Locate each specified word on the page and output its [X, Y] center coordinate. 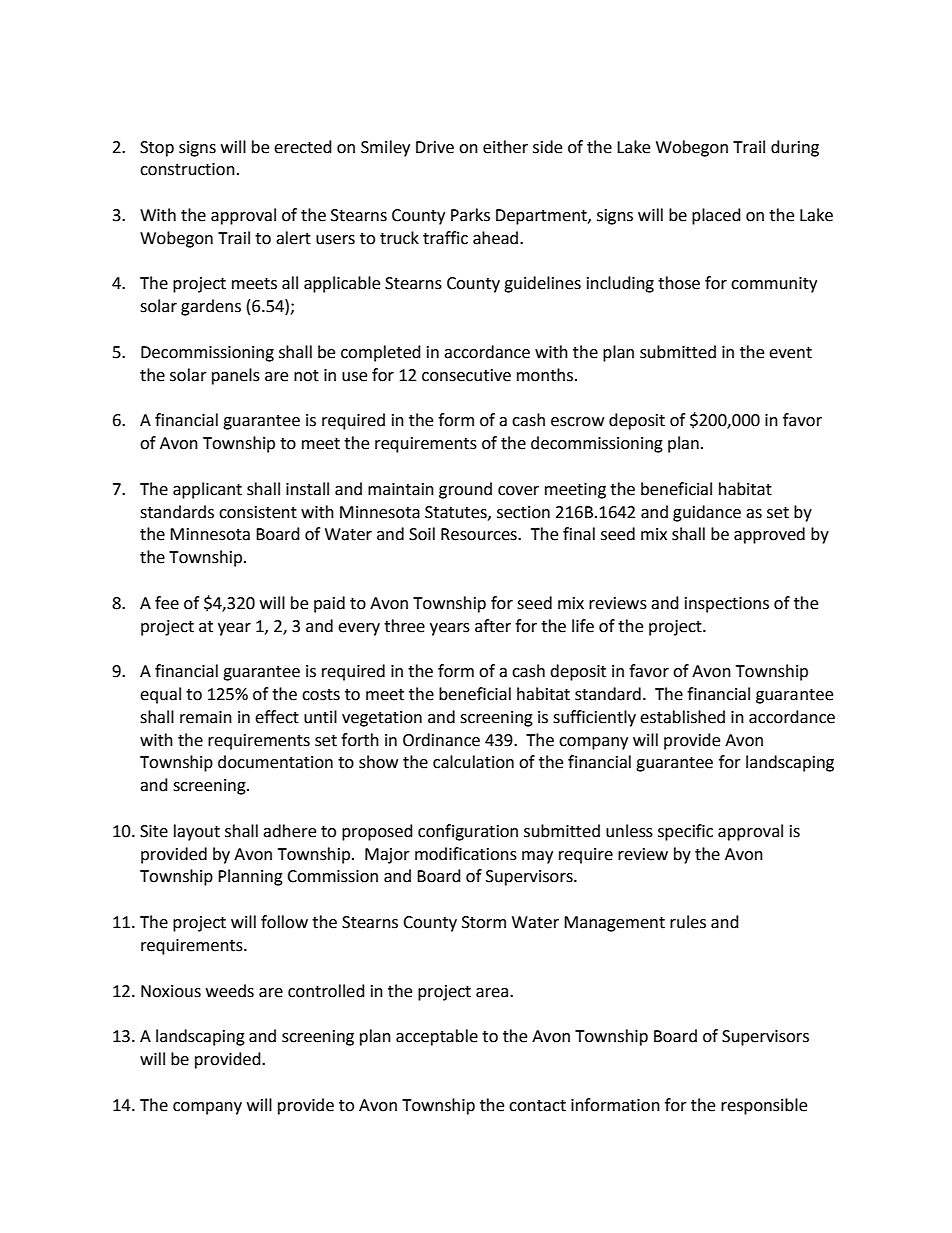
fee [167, 603]
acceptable [437, 1037]
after [493, 626]
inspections [727, 605]
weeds [230, 991]
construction [187, 169]
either [505, 147]
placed [716, 216]
